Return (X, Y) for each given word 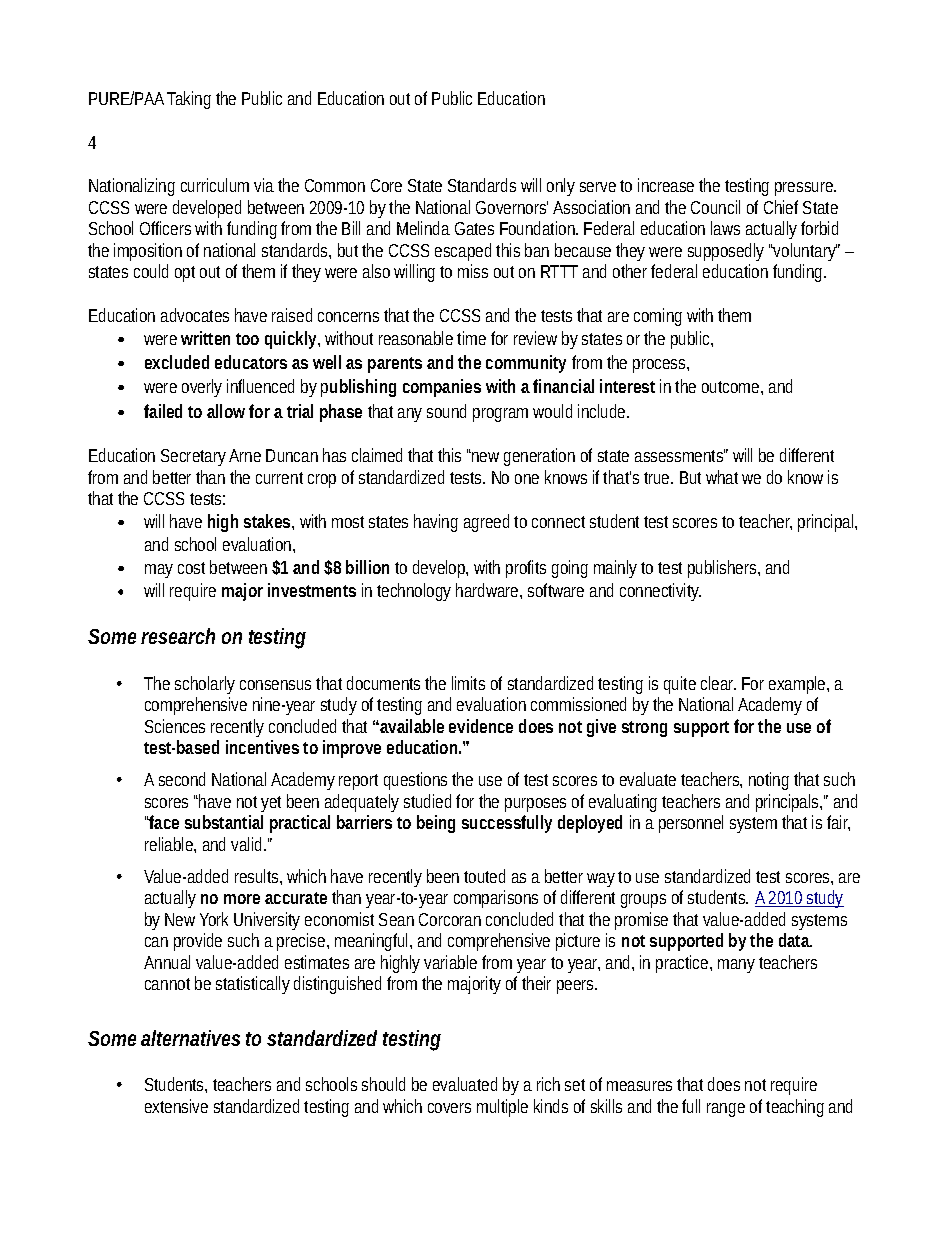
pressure (805, 189)
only (561, 187)
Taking (189, 100)
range (726, 1110)
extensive (176, 1106)
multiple (502, 1108)
